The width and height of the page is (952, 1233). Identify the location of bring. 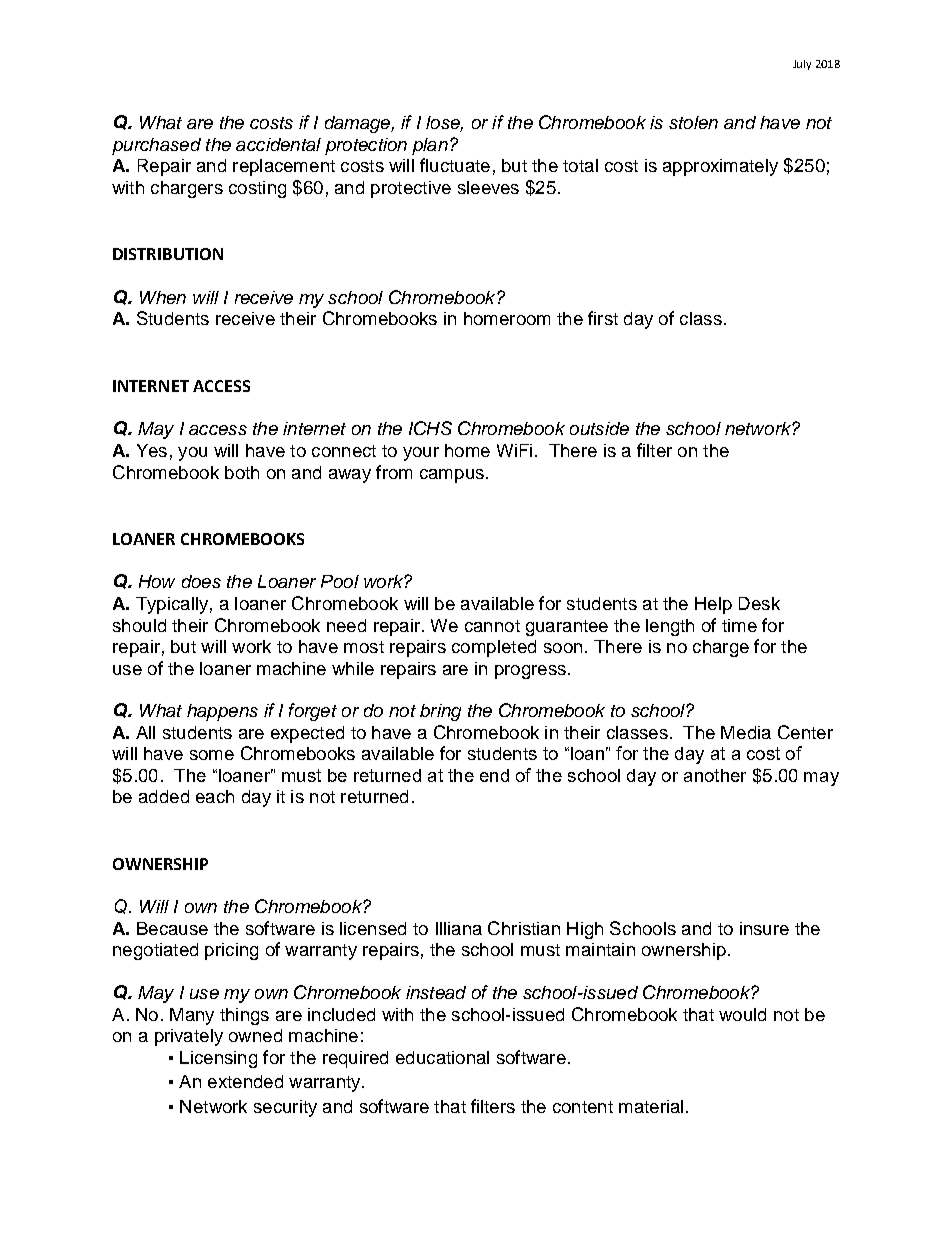
(440, 712).
